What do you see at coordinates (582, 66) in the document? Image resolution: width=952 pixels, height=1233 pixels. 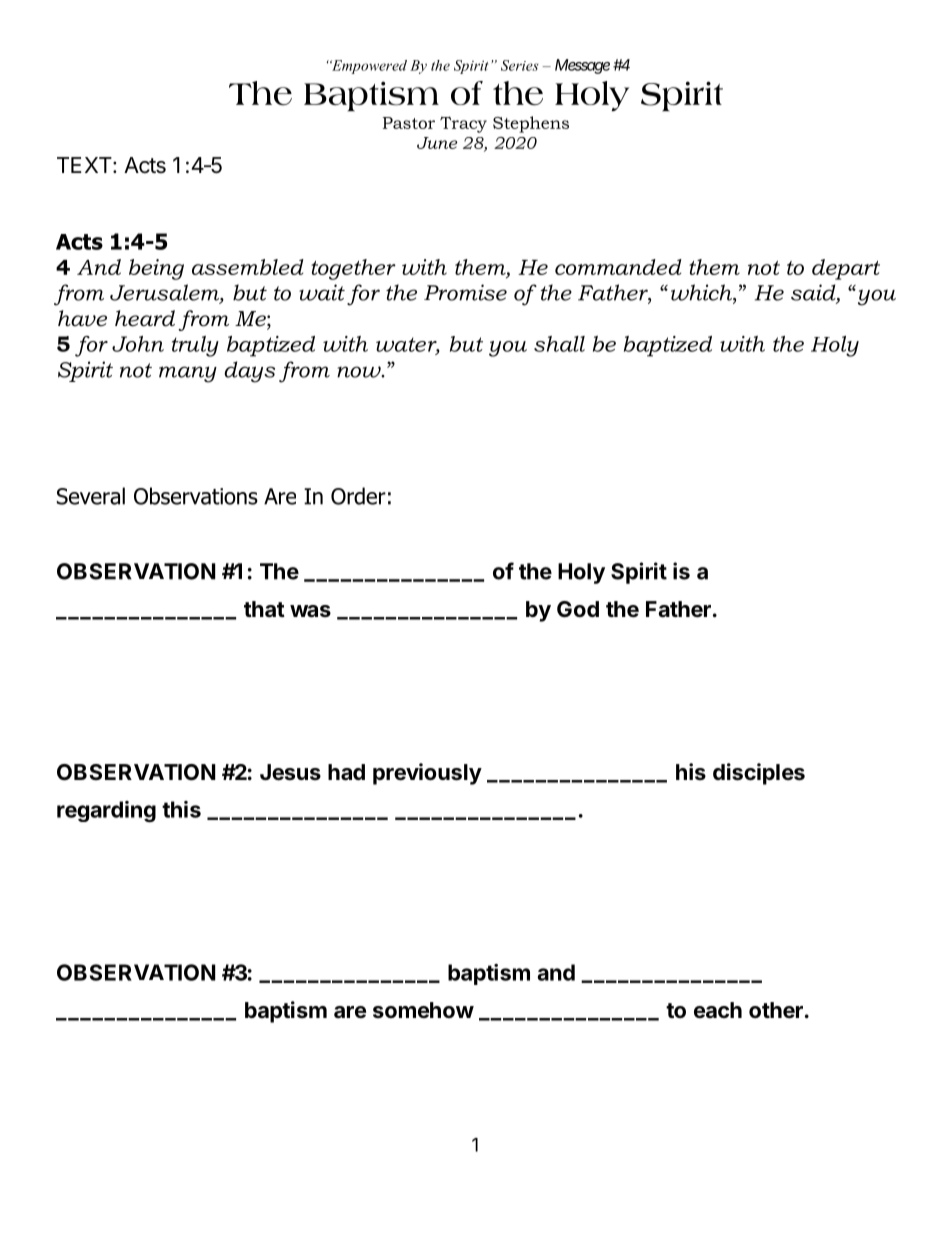 I see `Message` at bounding box center [582, 66].
